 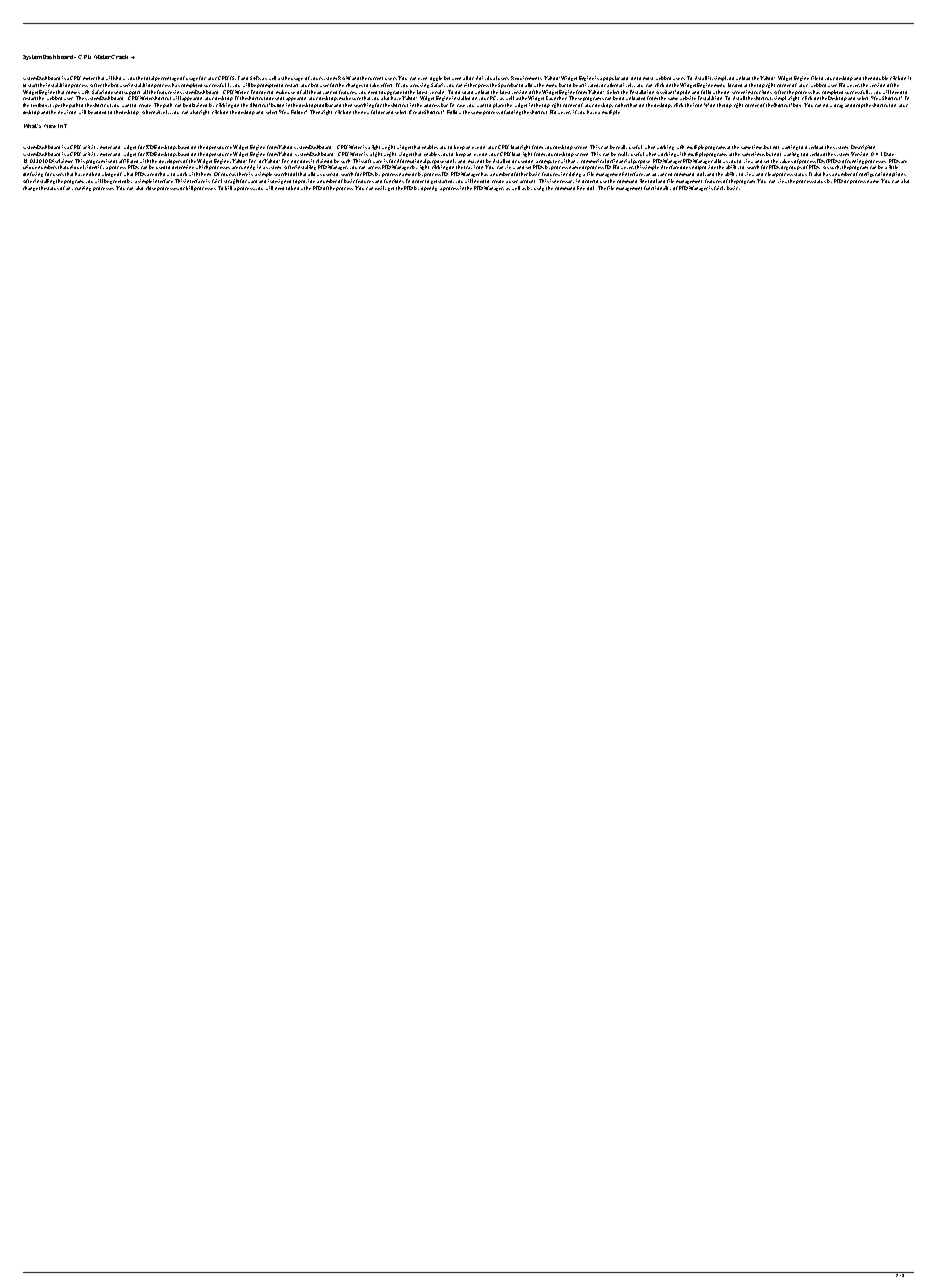 I want to click on course, so click(x=228, y=174).
